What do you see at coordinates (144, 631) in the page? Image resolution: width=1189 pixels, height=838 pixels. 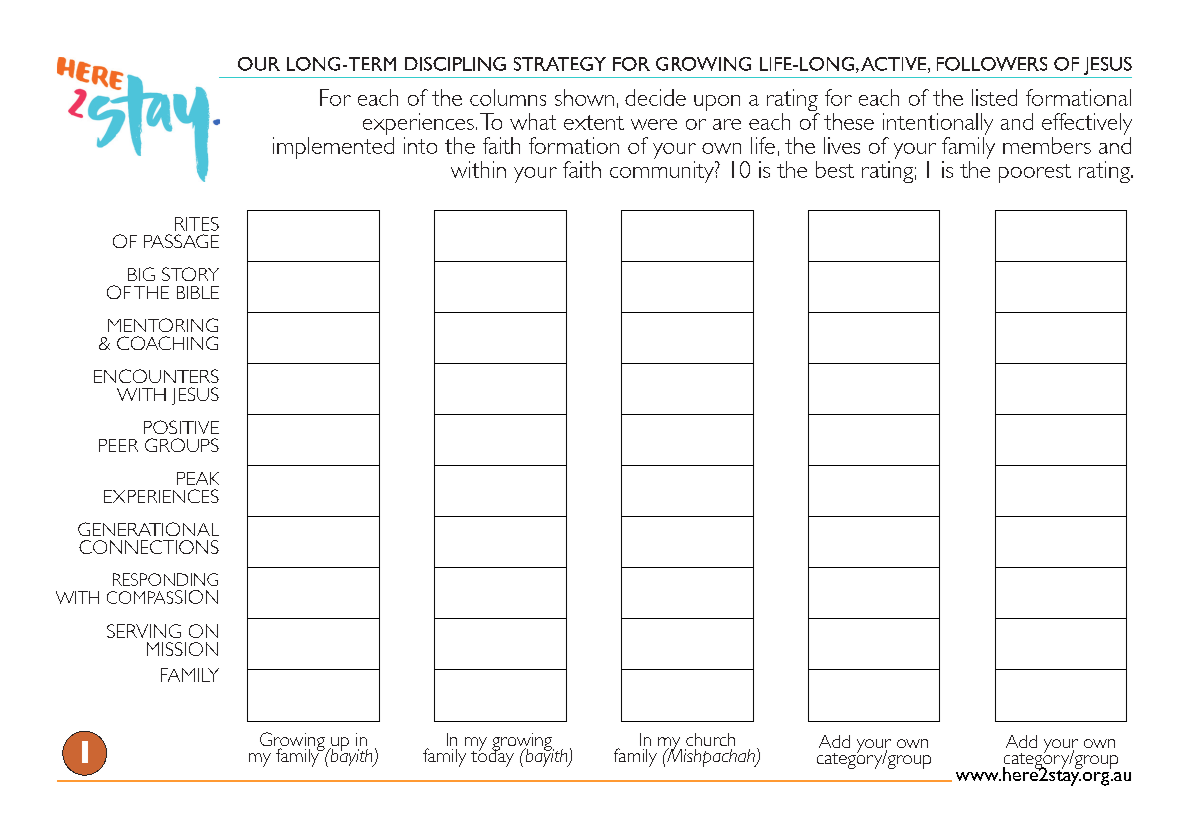 I see `SERVING` at bounding box center [144, 631].
